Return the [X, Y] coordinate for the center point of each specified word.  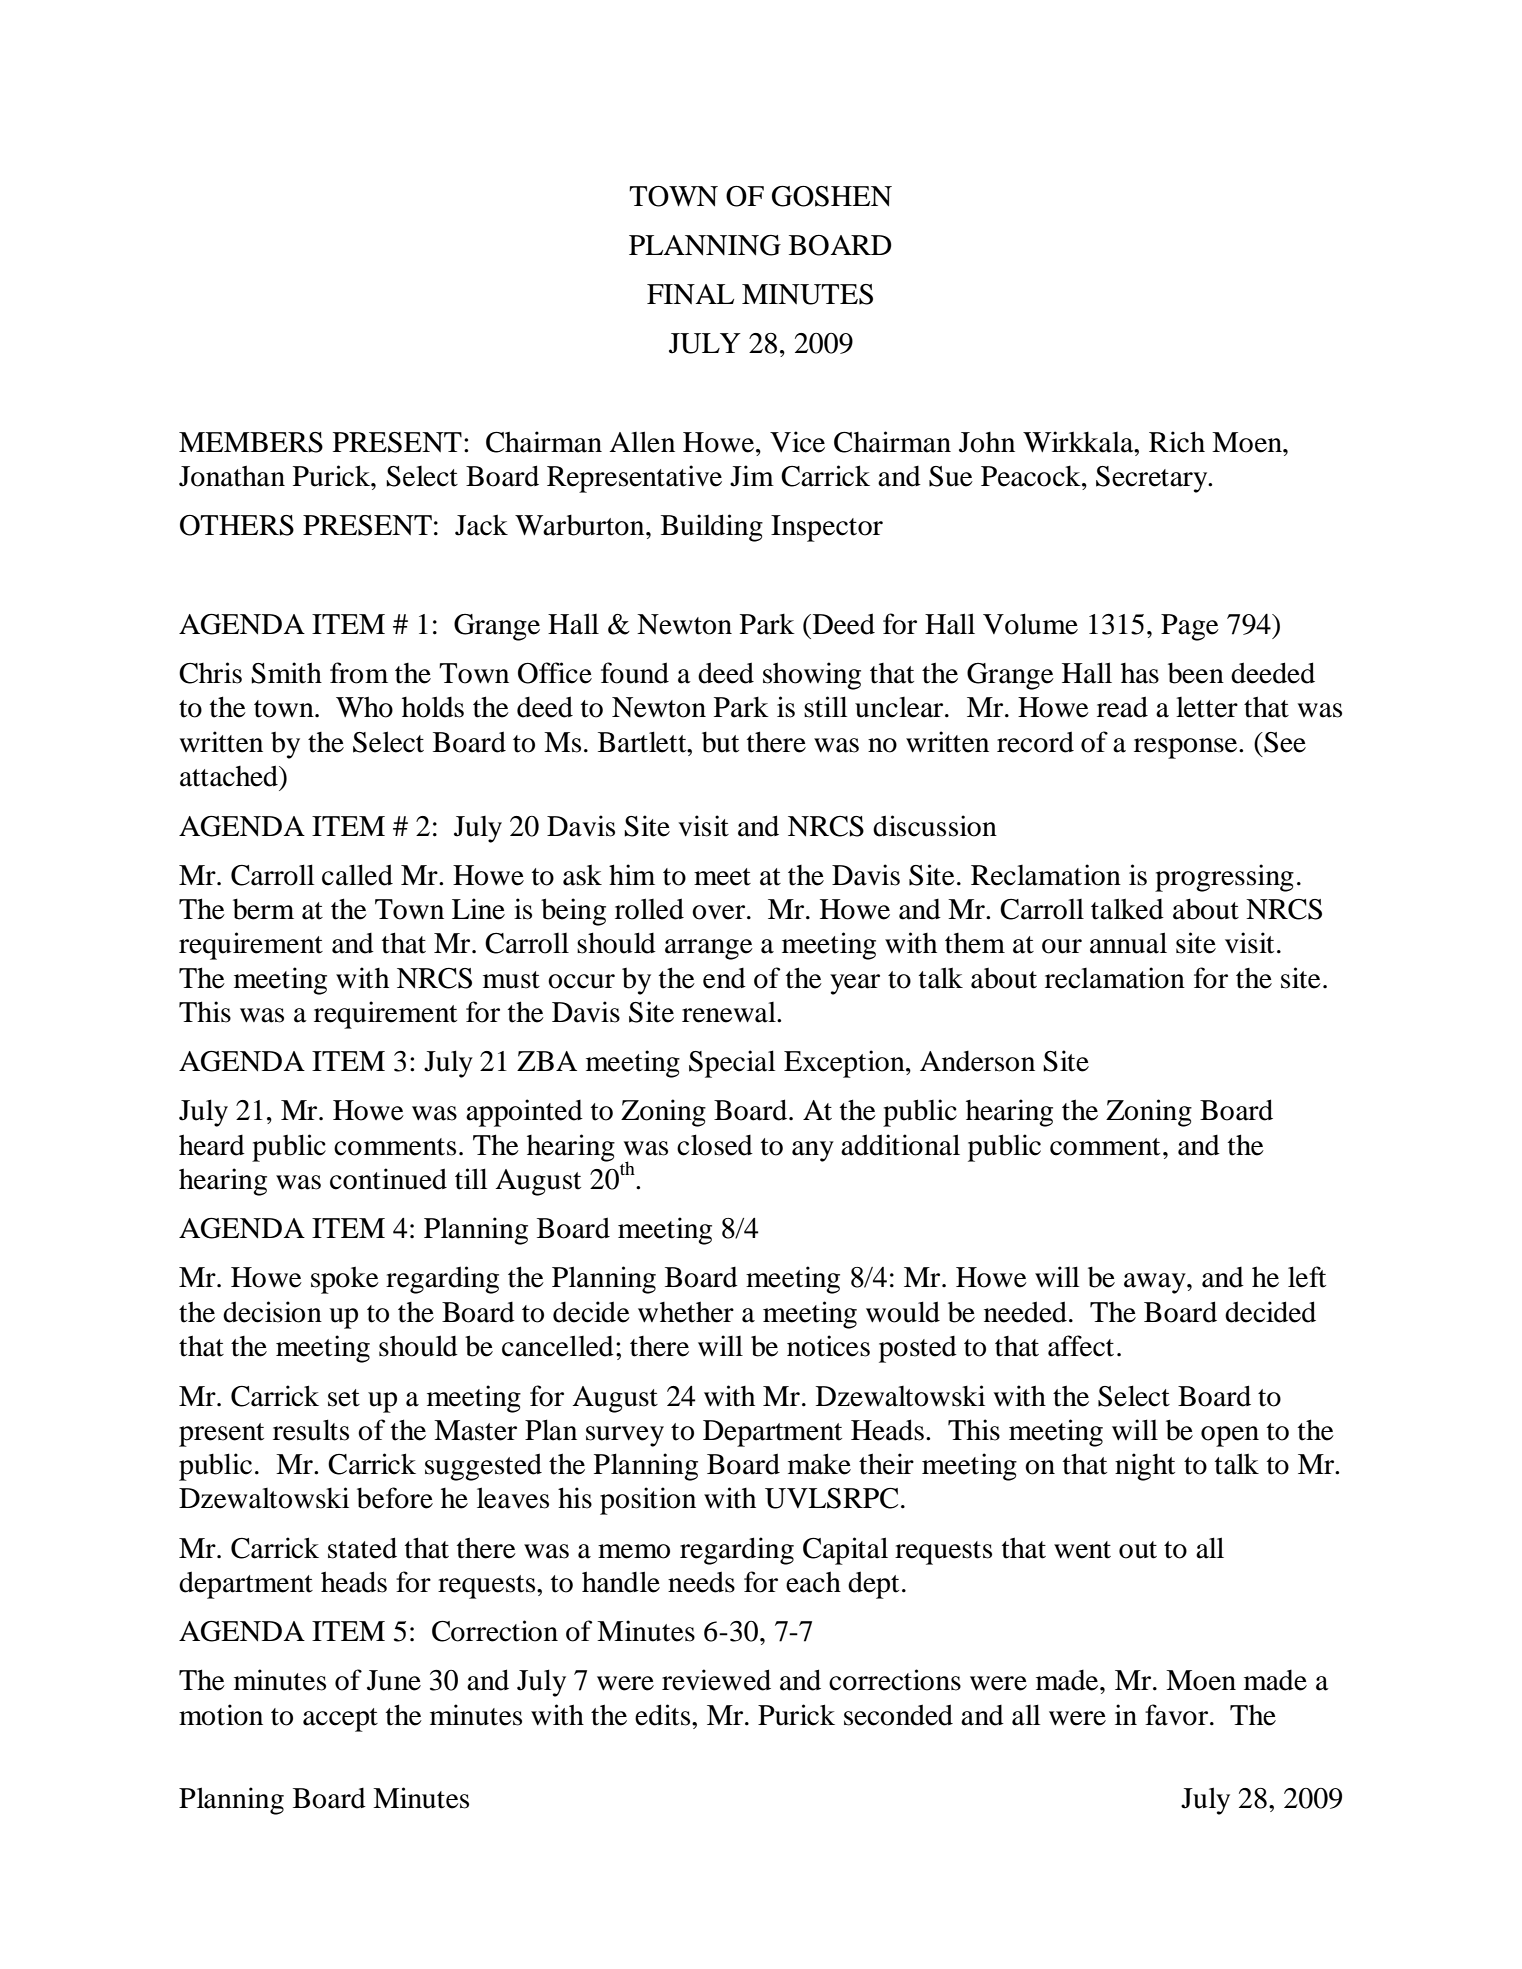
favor [1178, 1715]
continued [388, 1179]
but [720, 742]
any [813, 1151]
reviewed [716, 1680]
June [394, 1680]
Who [364, 707]
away [1156, 1283]
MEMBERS [251, 442]
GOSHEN [832, 196]
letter [1207, 707]
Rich [1177, 442]
